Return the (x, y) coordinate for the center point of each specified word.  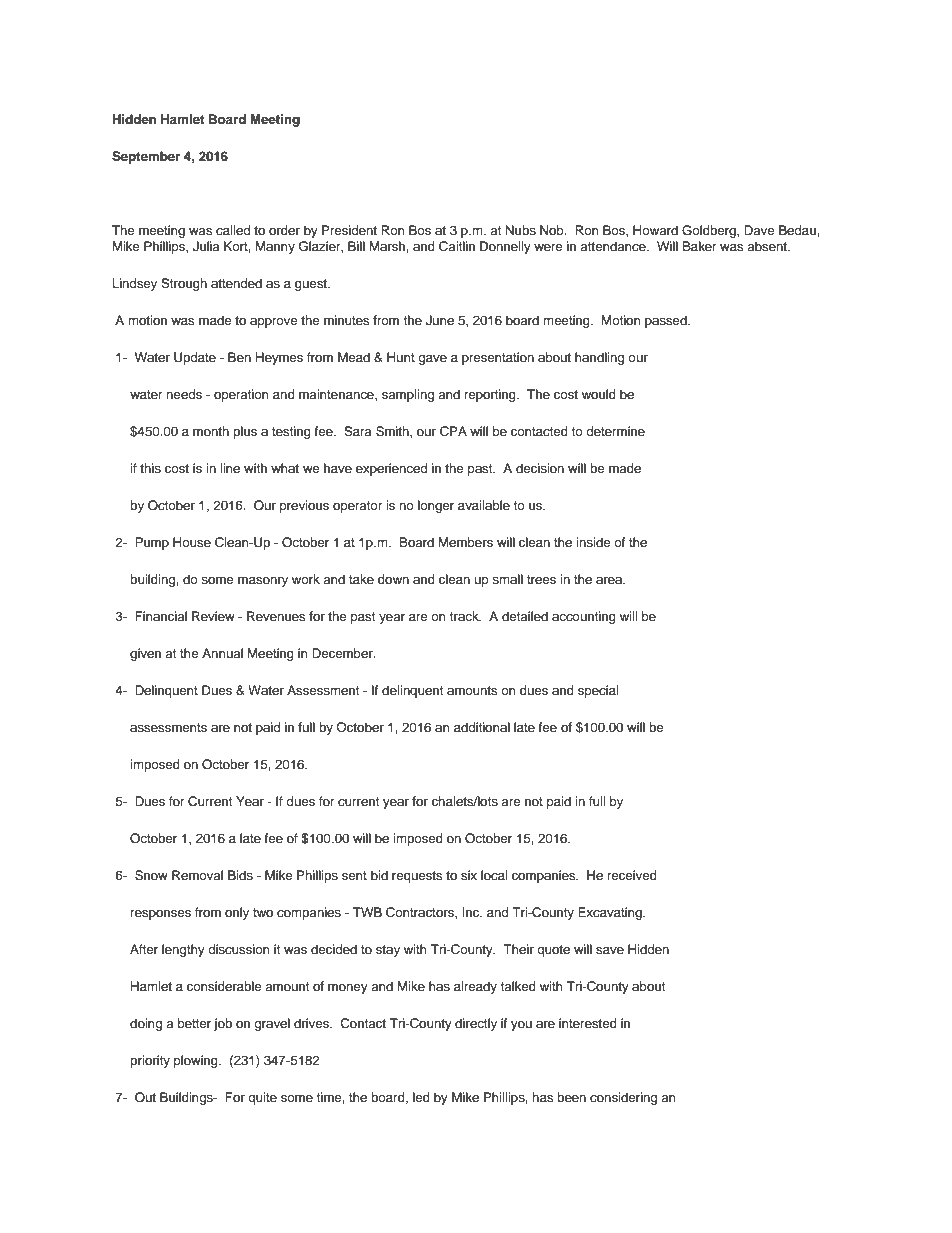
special (598, 691)
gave (432, 360)
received (632, 875)
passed (667, 321)
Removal (197, 875)
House (192, 542)
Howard (655, 230)
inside (593, 542)
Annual (222, 653)
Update (195, 358)
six (469, 875)
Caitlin (457, 246)
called (233, 230)
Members (466, 542)
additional (482, 727)
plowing (197, 1061)
